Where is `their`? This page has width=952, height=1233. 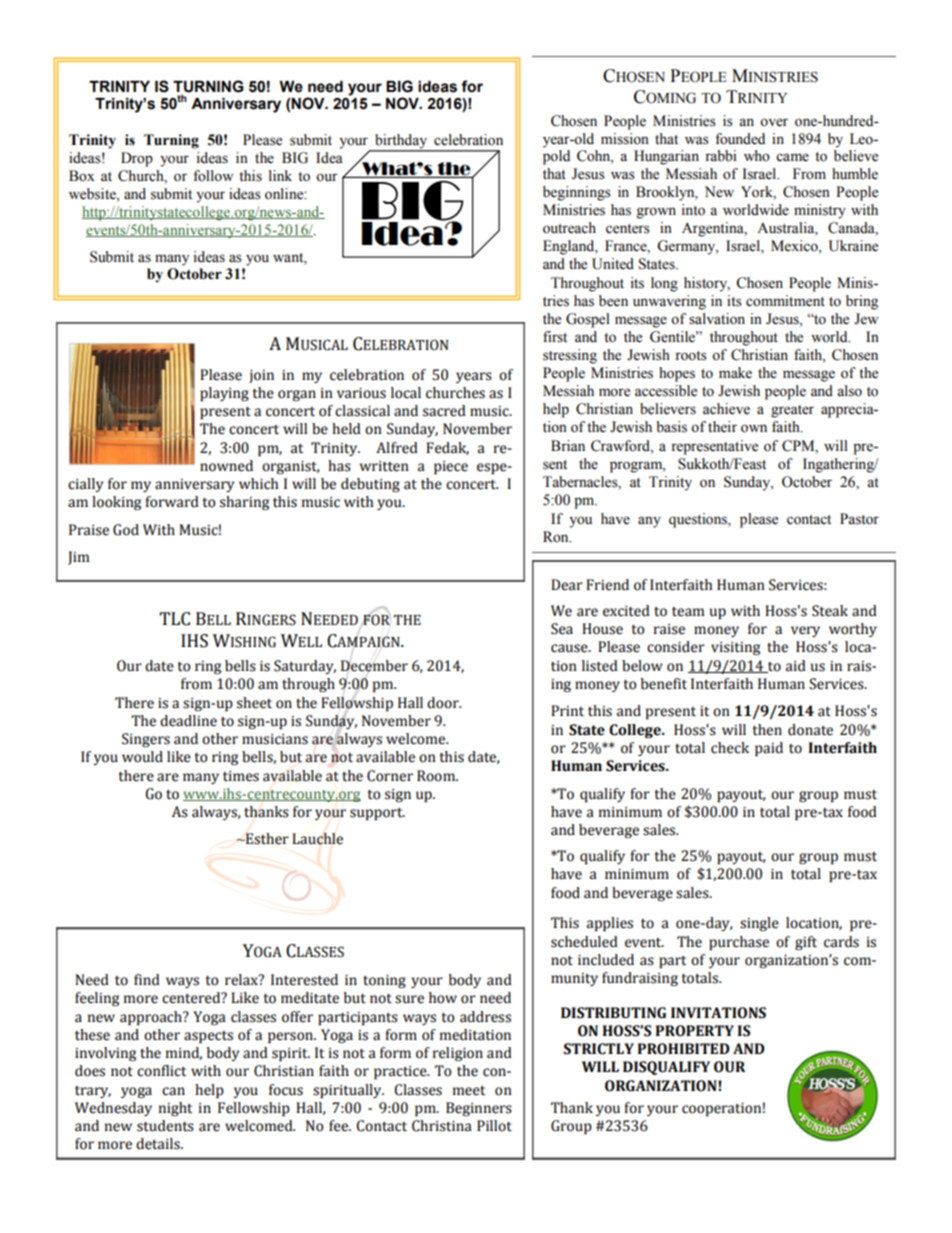
their is located at coordinates (722, 427).
